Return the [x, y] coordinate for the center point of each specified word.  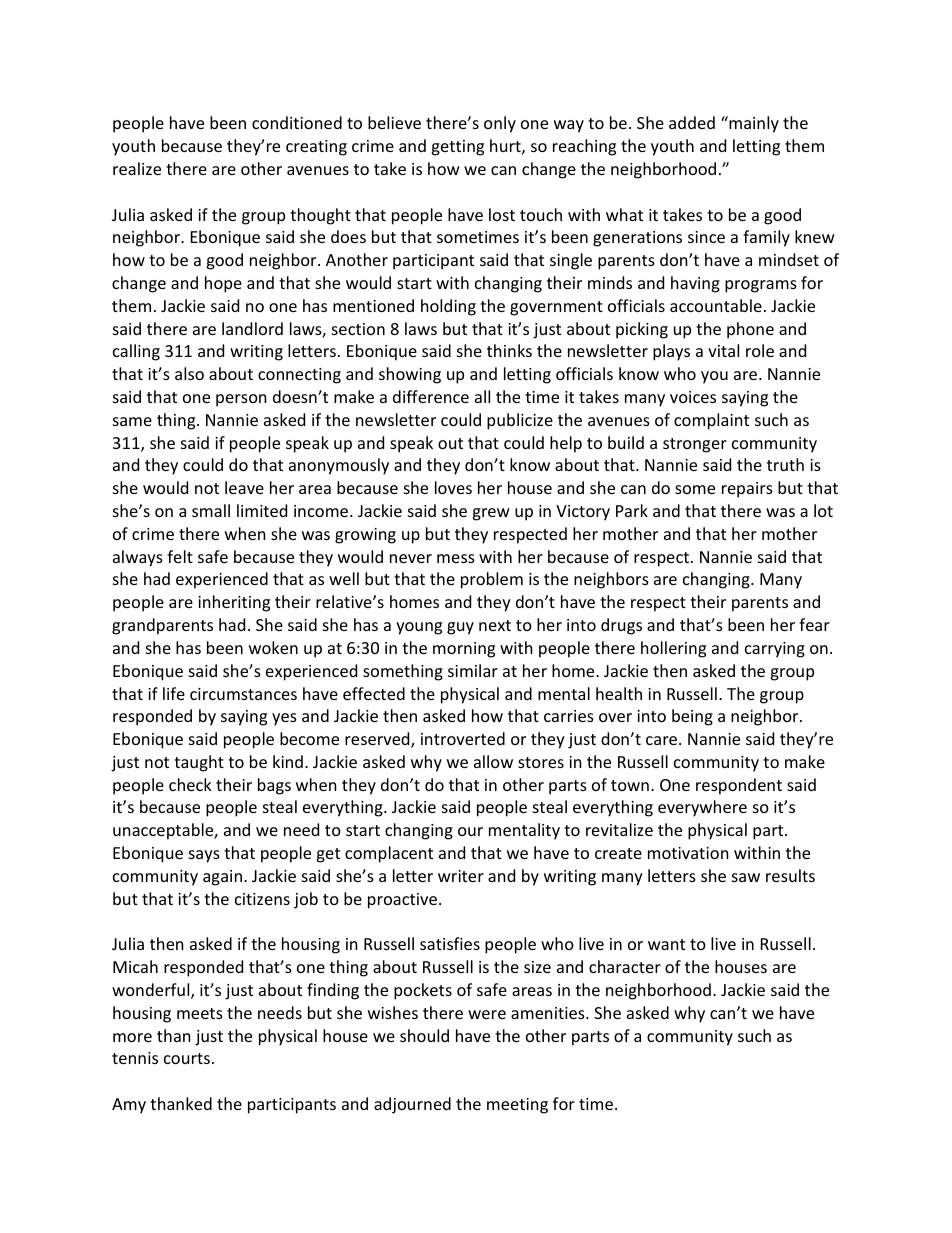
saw [746, 877]
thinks [509, 350]
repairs [747, 490]
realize [137, 168]
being [692, 717]
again [222, 878]
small [211, 510]
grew [491, 514]
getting [457, 148]
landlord [252, 328]
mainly [753, 124]
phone [750, 330]
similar [473, 670]
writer [461, 876]
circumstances [243, 694]
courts [187, 1058]
